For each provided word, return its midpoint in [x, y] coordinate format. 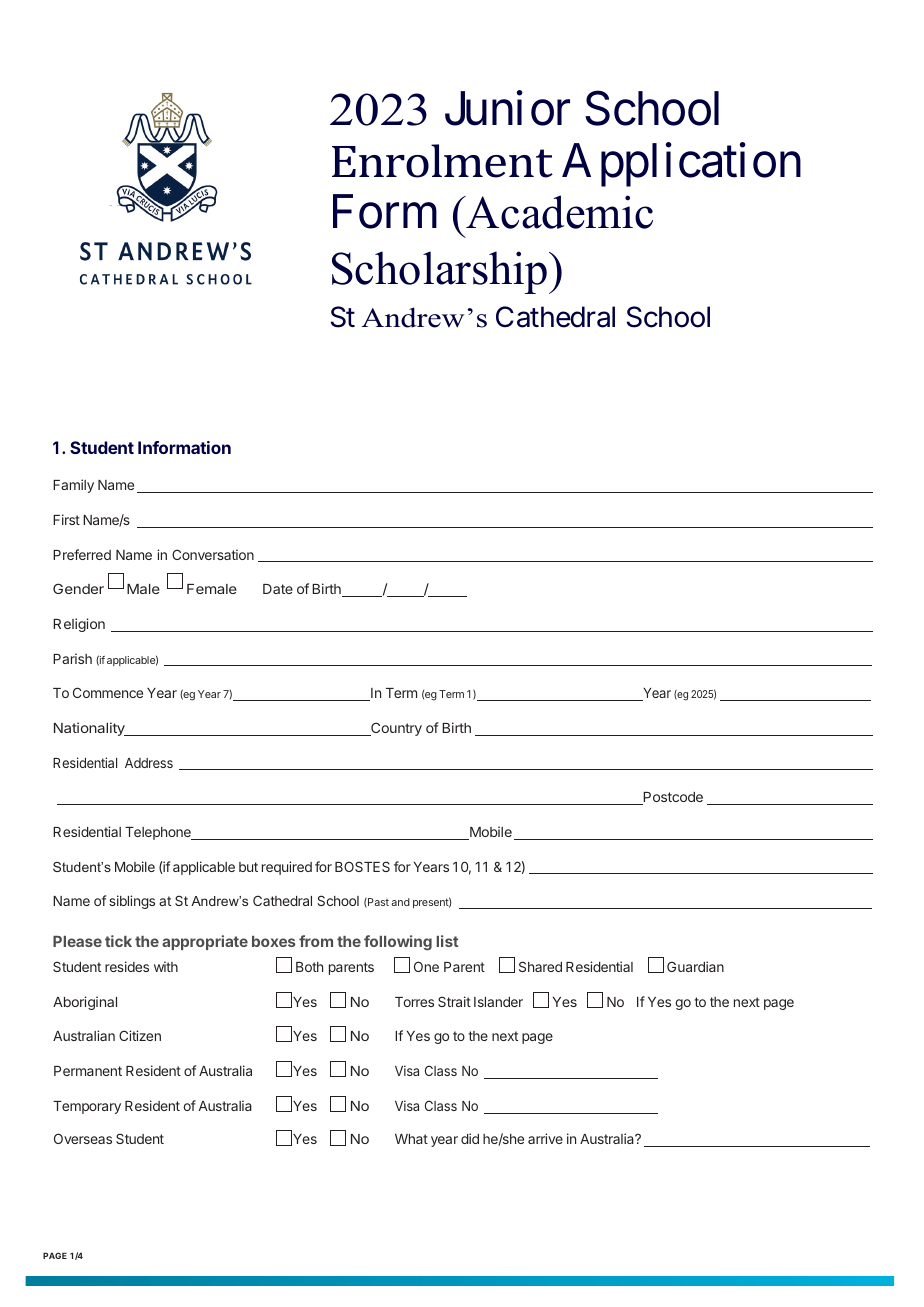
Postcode [672, 798]
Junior [507, 109]
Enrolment [442, 161]
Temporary [87, 1107]
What [411, 1139]
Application [681, 165]
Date [278, 589]
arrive [545, 1138]
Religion [79, 625]
